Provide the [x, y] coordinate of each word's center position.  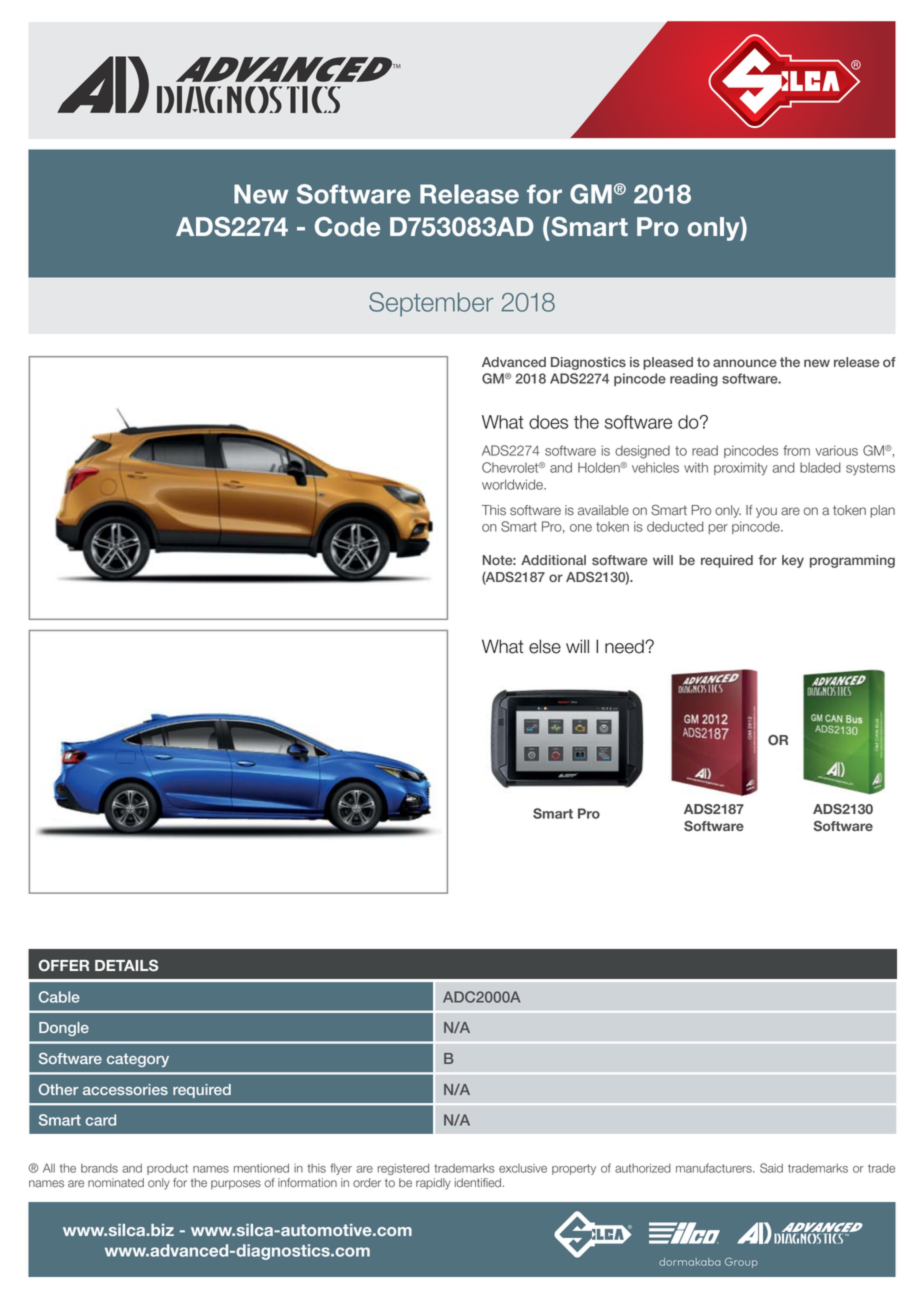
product [167, 1169]
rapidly [433, 1184]
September [431, 304]
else [545, 646]
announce [745, 363]
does [548, 422]
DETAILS [126, 965]
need [625, 646]
